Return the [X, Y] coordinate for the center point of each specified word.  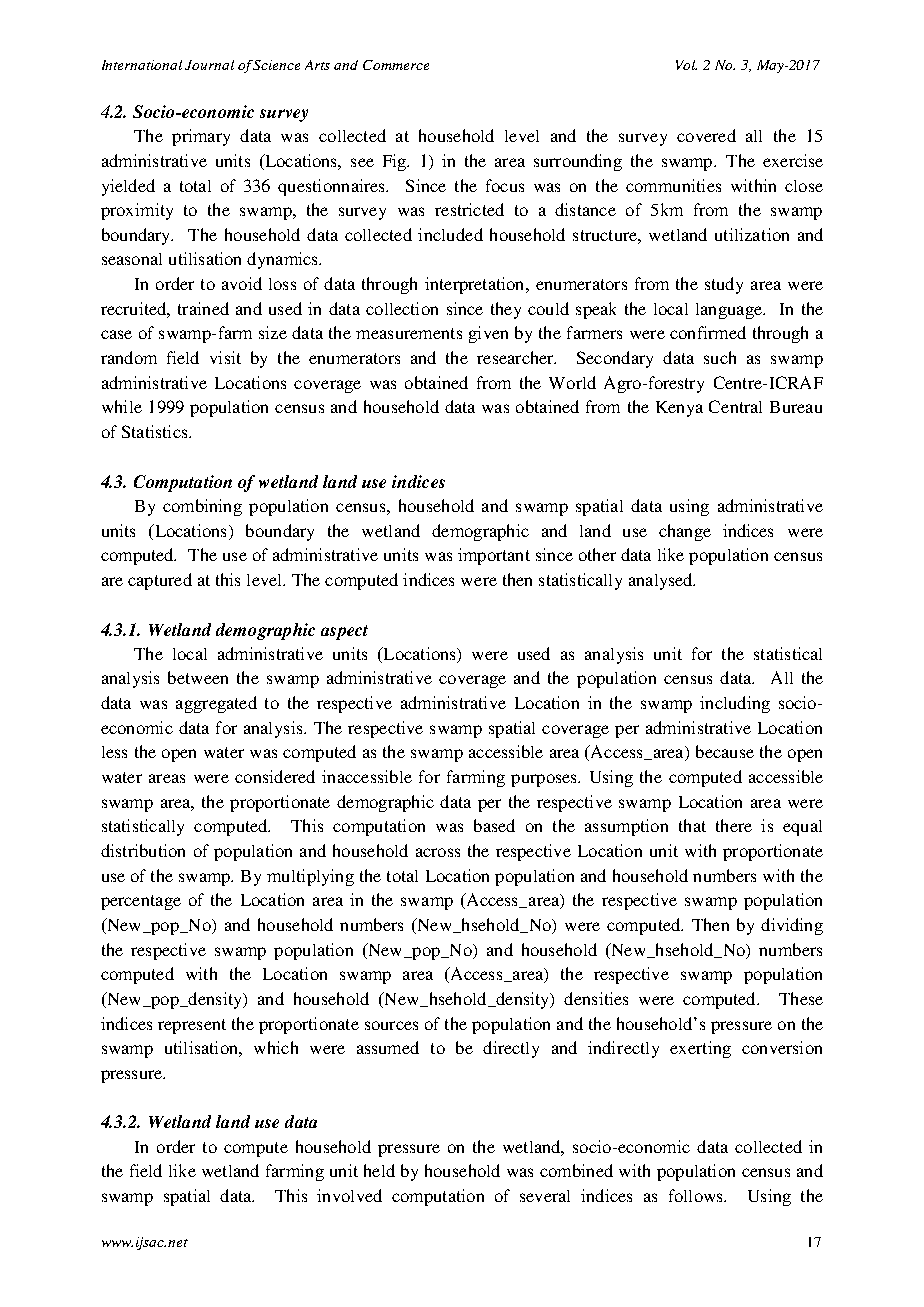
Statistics [156, 431]
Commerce [396, 65]
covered [706, 135]
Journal [209, 65]
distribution [143, 850]
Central [735, 406]
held [379, 1170]
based [494, 825]
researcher [516, 357]
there [734, 825]
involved [349, 1195]
